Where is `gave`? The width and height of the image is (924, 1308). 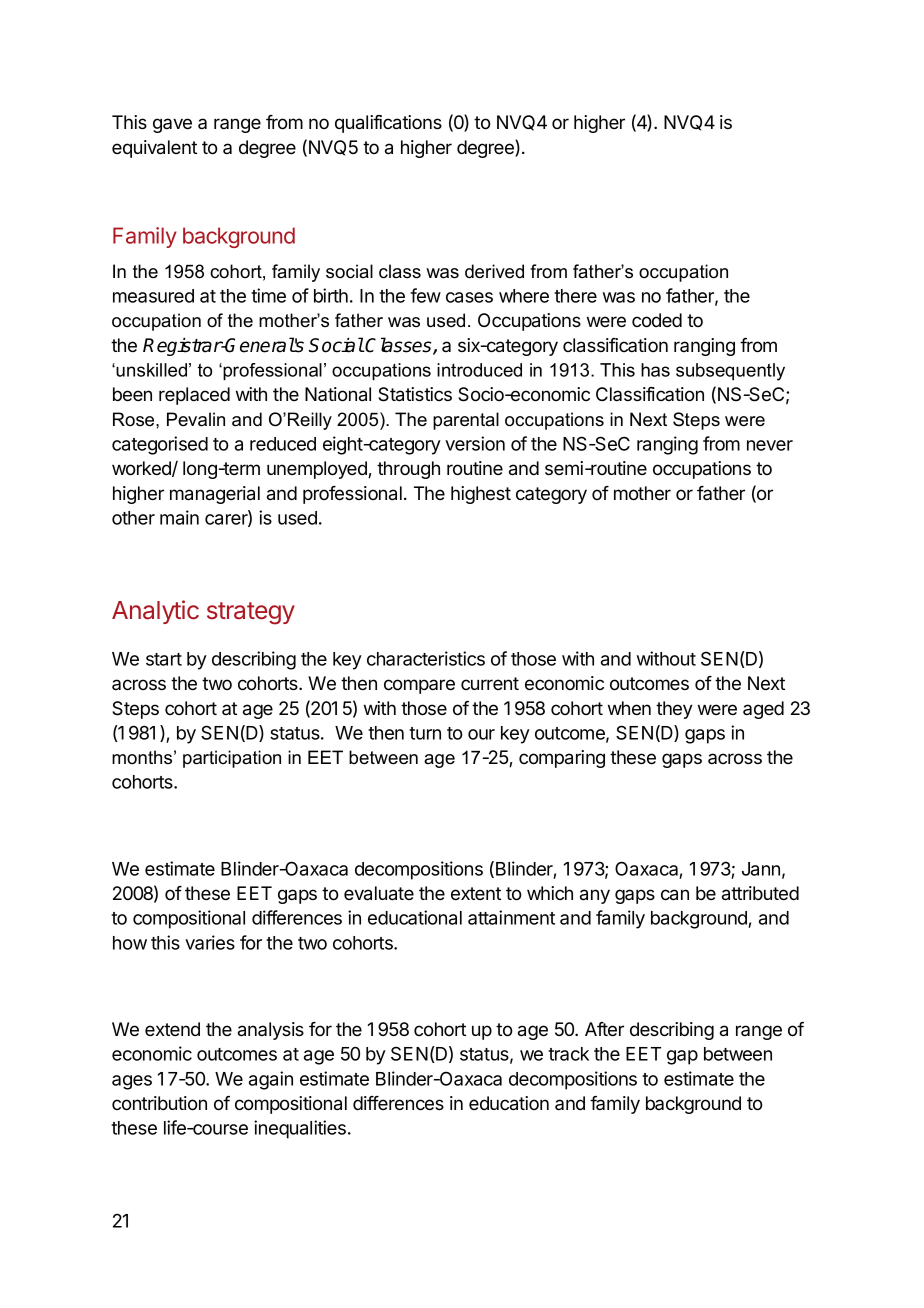 gave is located at coordinates (172, 125).
